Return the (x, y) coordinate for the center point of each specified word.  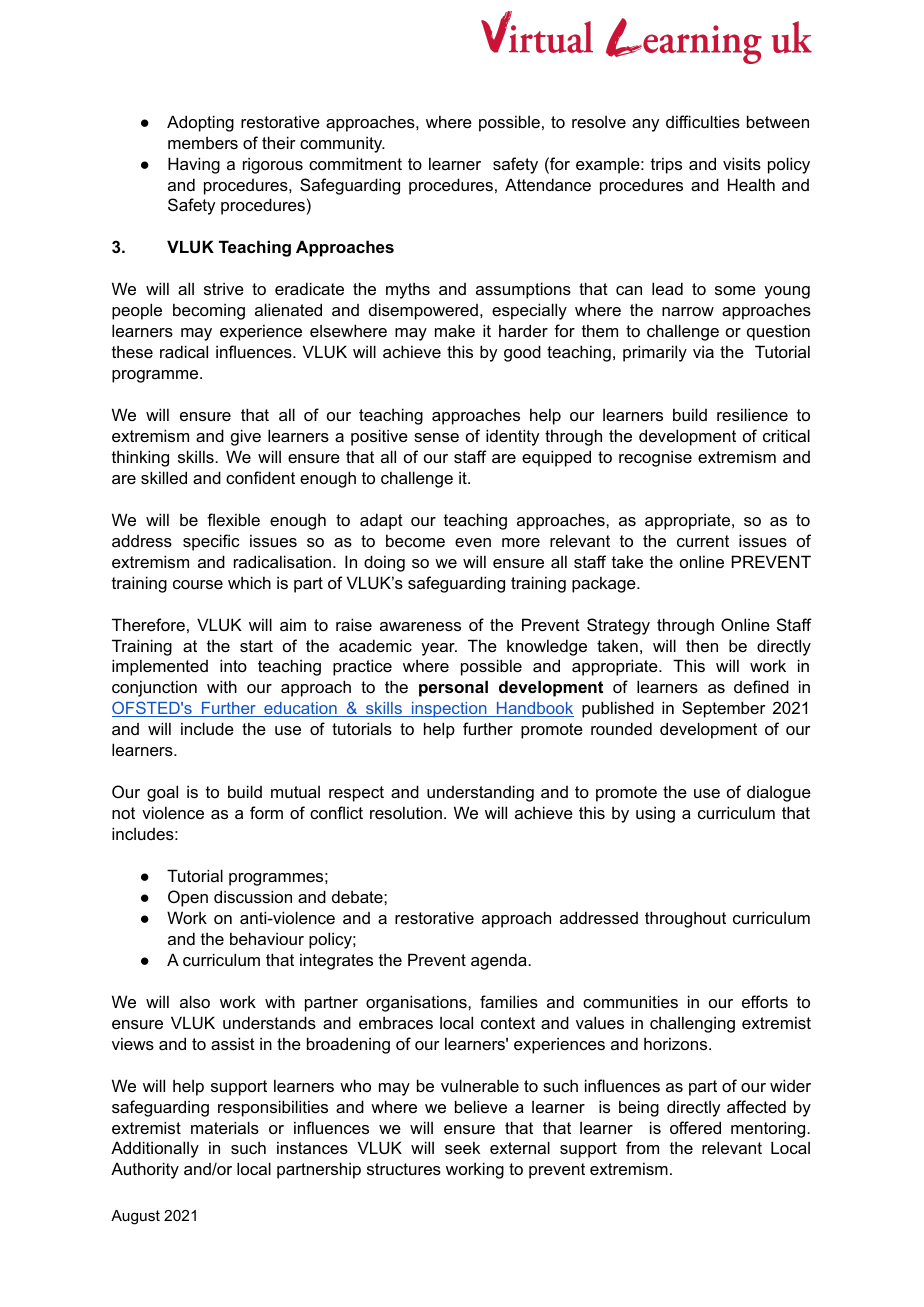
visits (742, 163)
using (655, 814)
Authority (145, 1170)
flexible (233, 519)
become (415, 540)
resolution (406, 812)
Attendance (548, 184)
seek (462, 1147)
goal (162, 793)
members (203, 142)
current (703, 541)
